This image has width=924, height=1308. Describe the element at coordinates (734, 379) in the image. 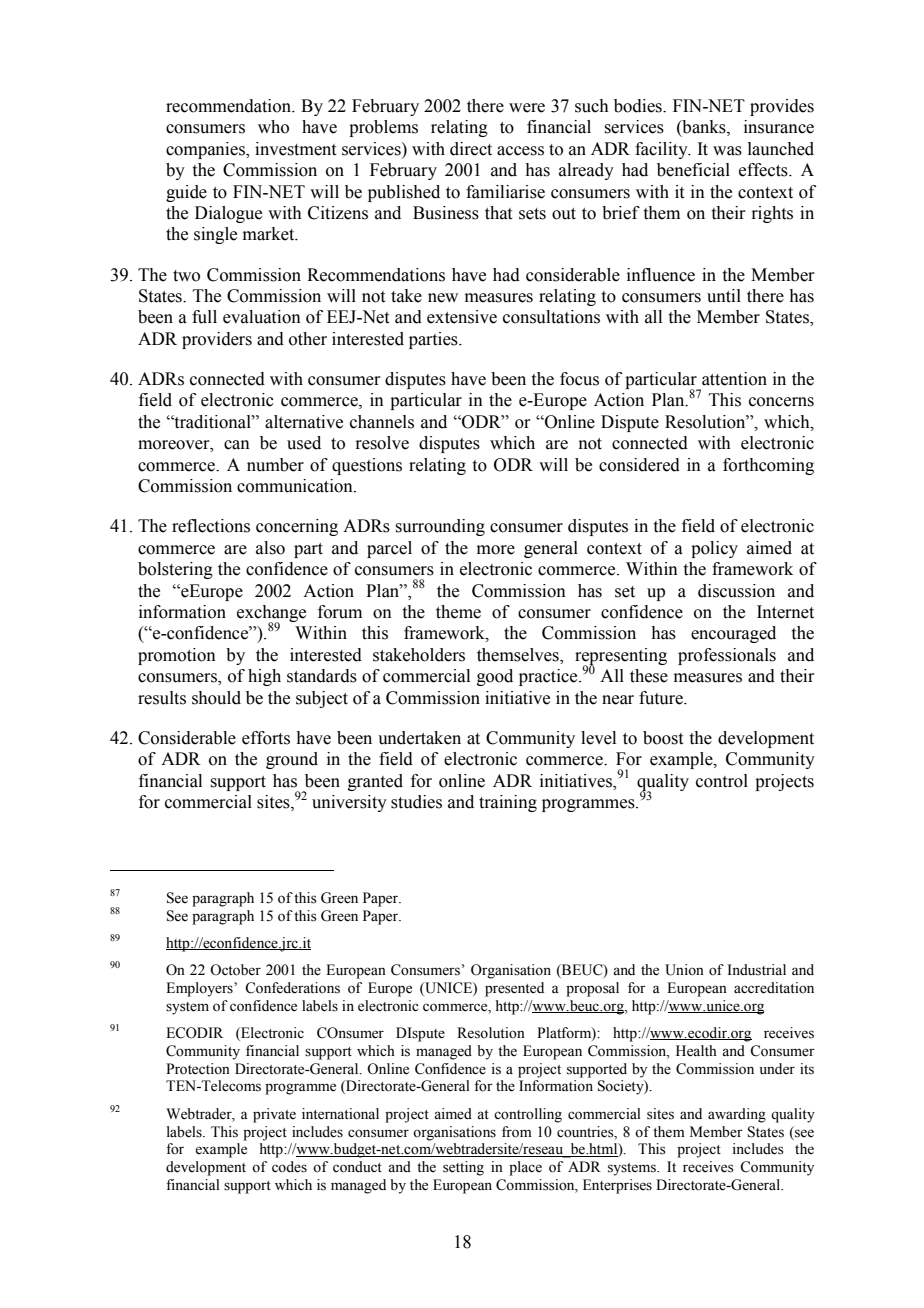

I see `attention` at that location.
